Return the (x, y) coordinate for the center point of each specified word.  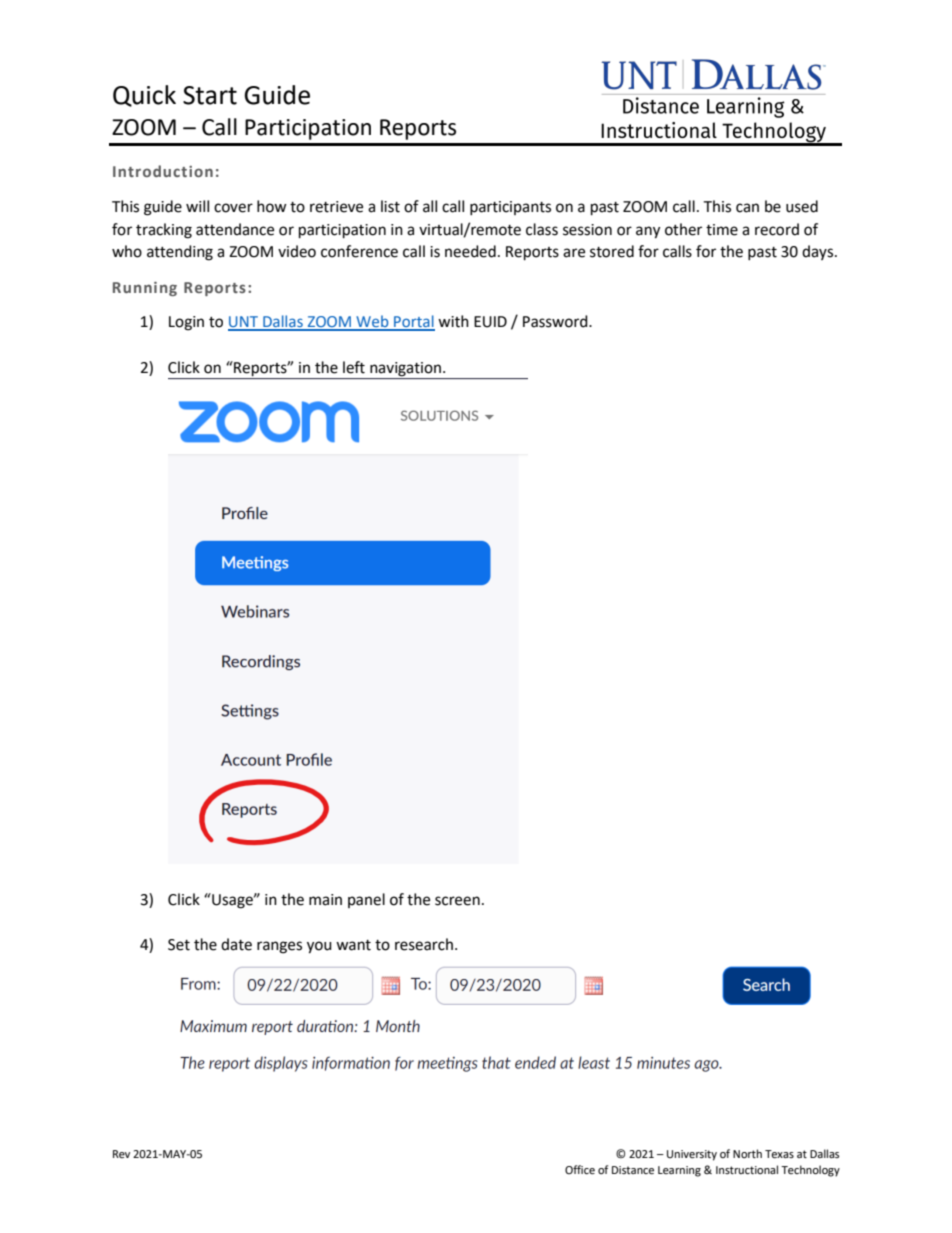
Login (186, 323)
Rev (121, 1154)
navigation (405, 369)
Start (210, 95)
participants (510, 208)
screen (457, 901)
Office (580, 1170)
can (747, 208)
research (424, 944)
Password (556, 321)
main (325, 900)
